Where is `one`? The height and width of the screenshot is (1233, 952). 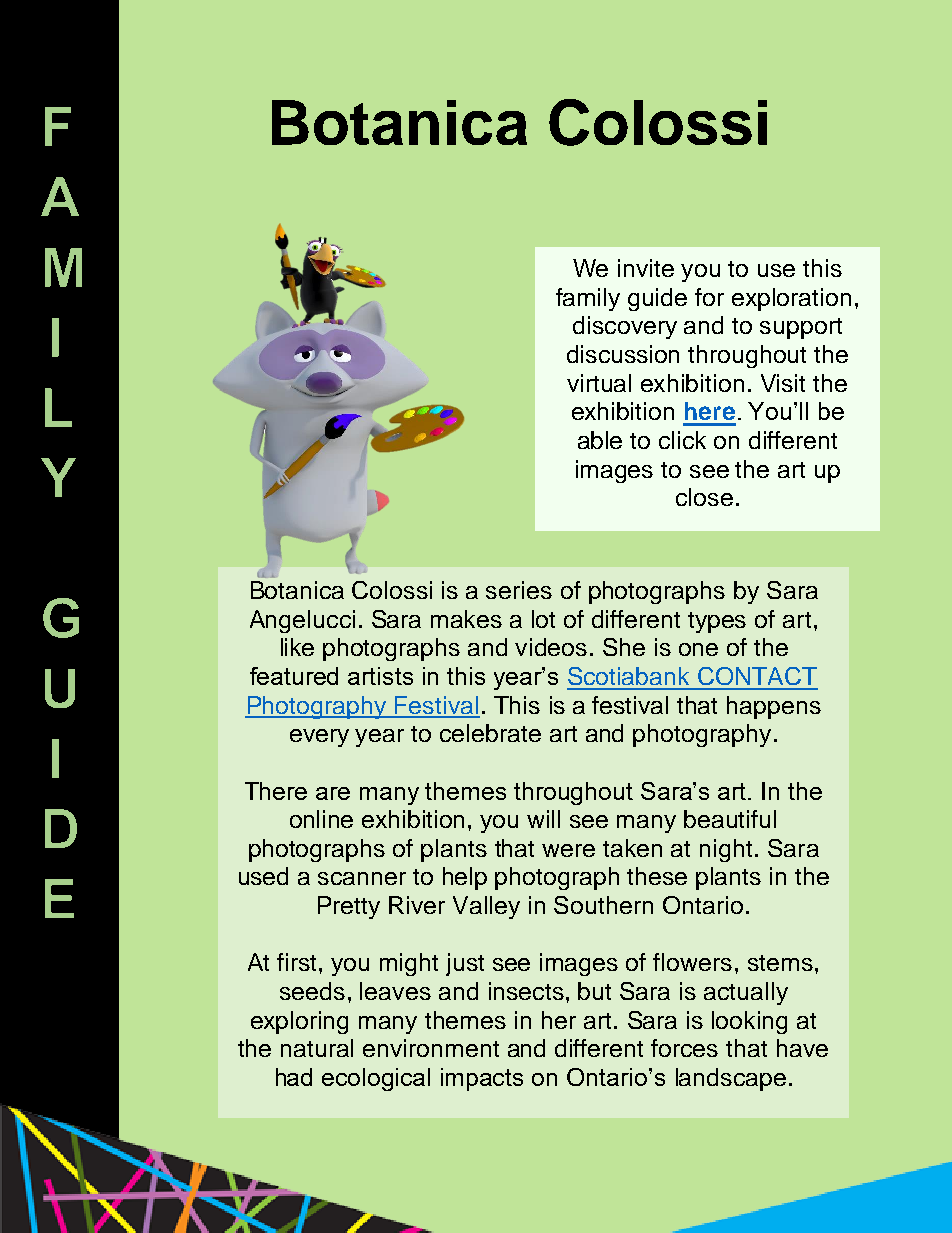 one is located at coordinates (698, 649).
